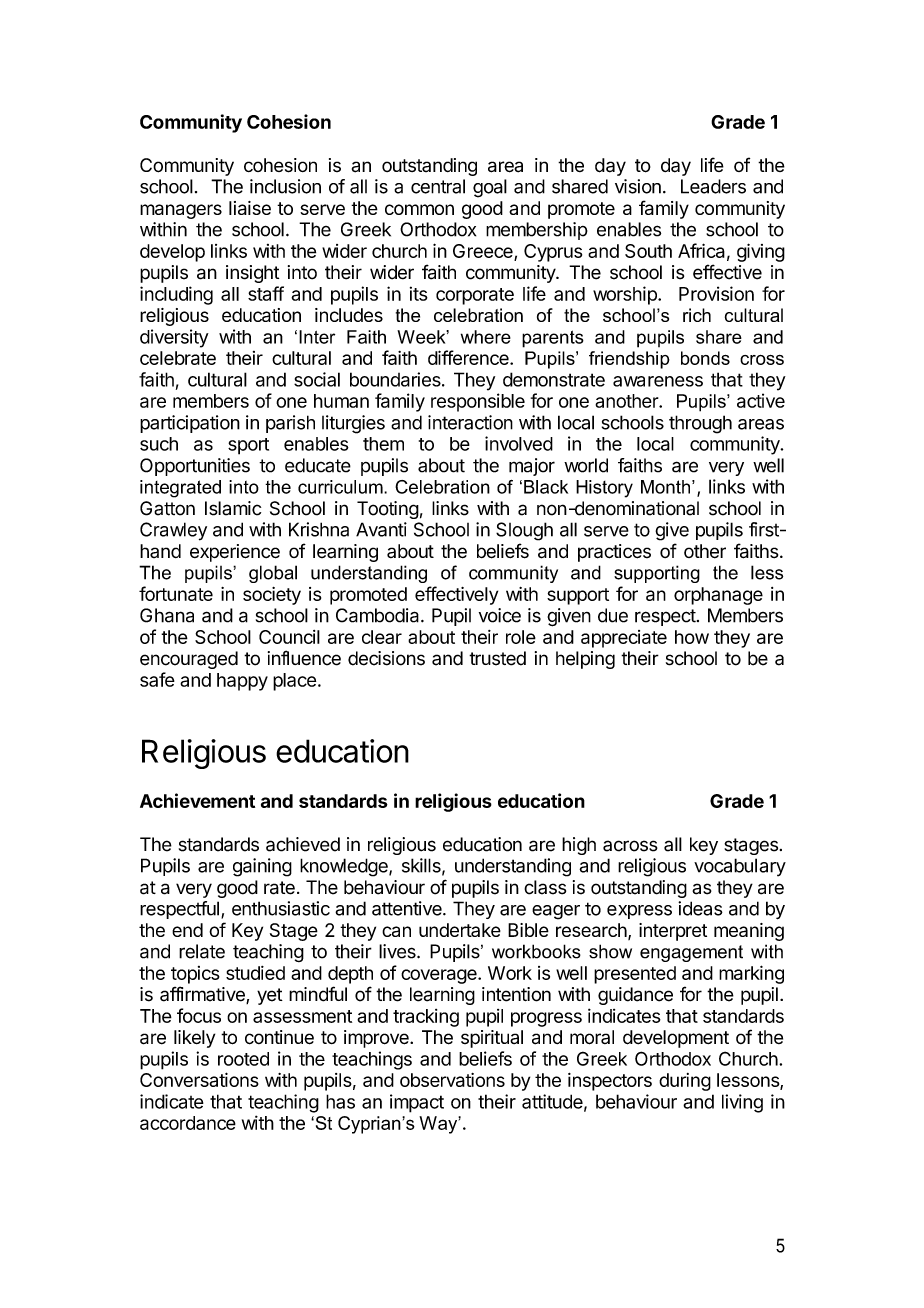 Image resolution: width=924 pixels, height=1308 pixels. Describe the element at coordinates (199, 1079) in the screenshot. I see `Conversations` at that location.
